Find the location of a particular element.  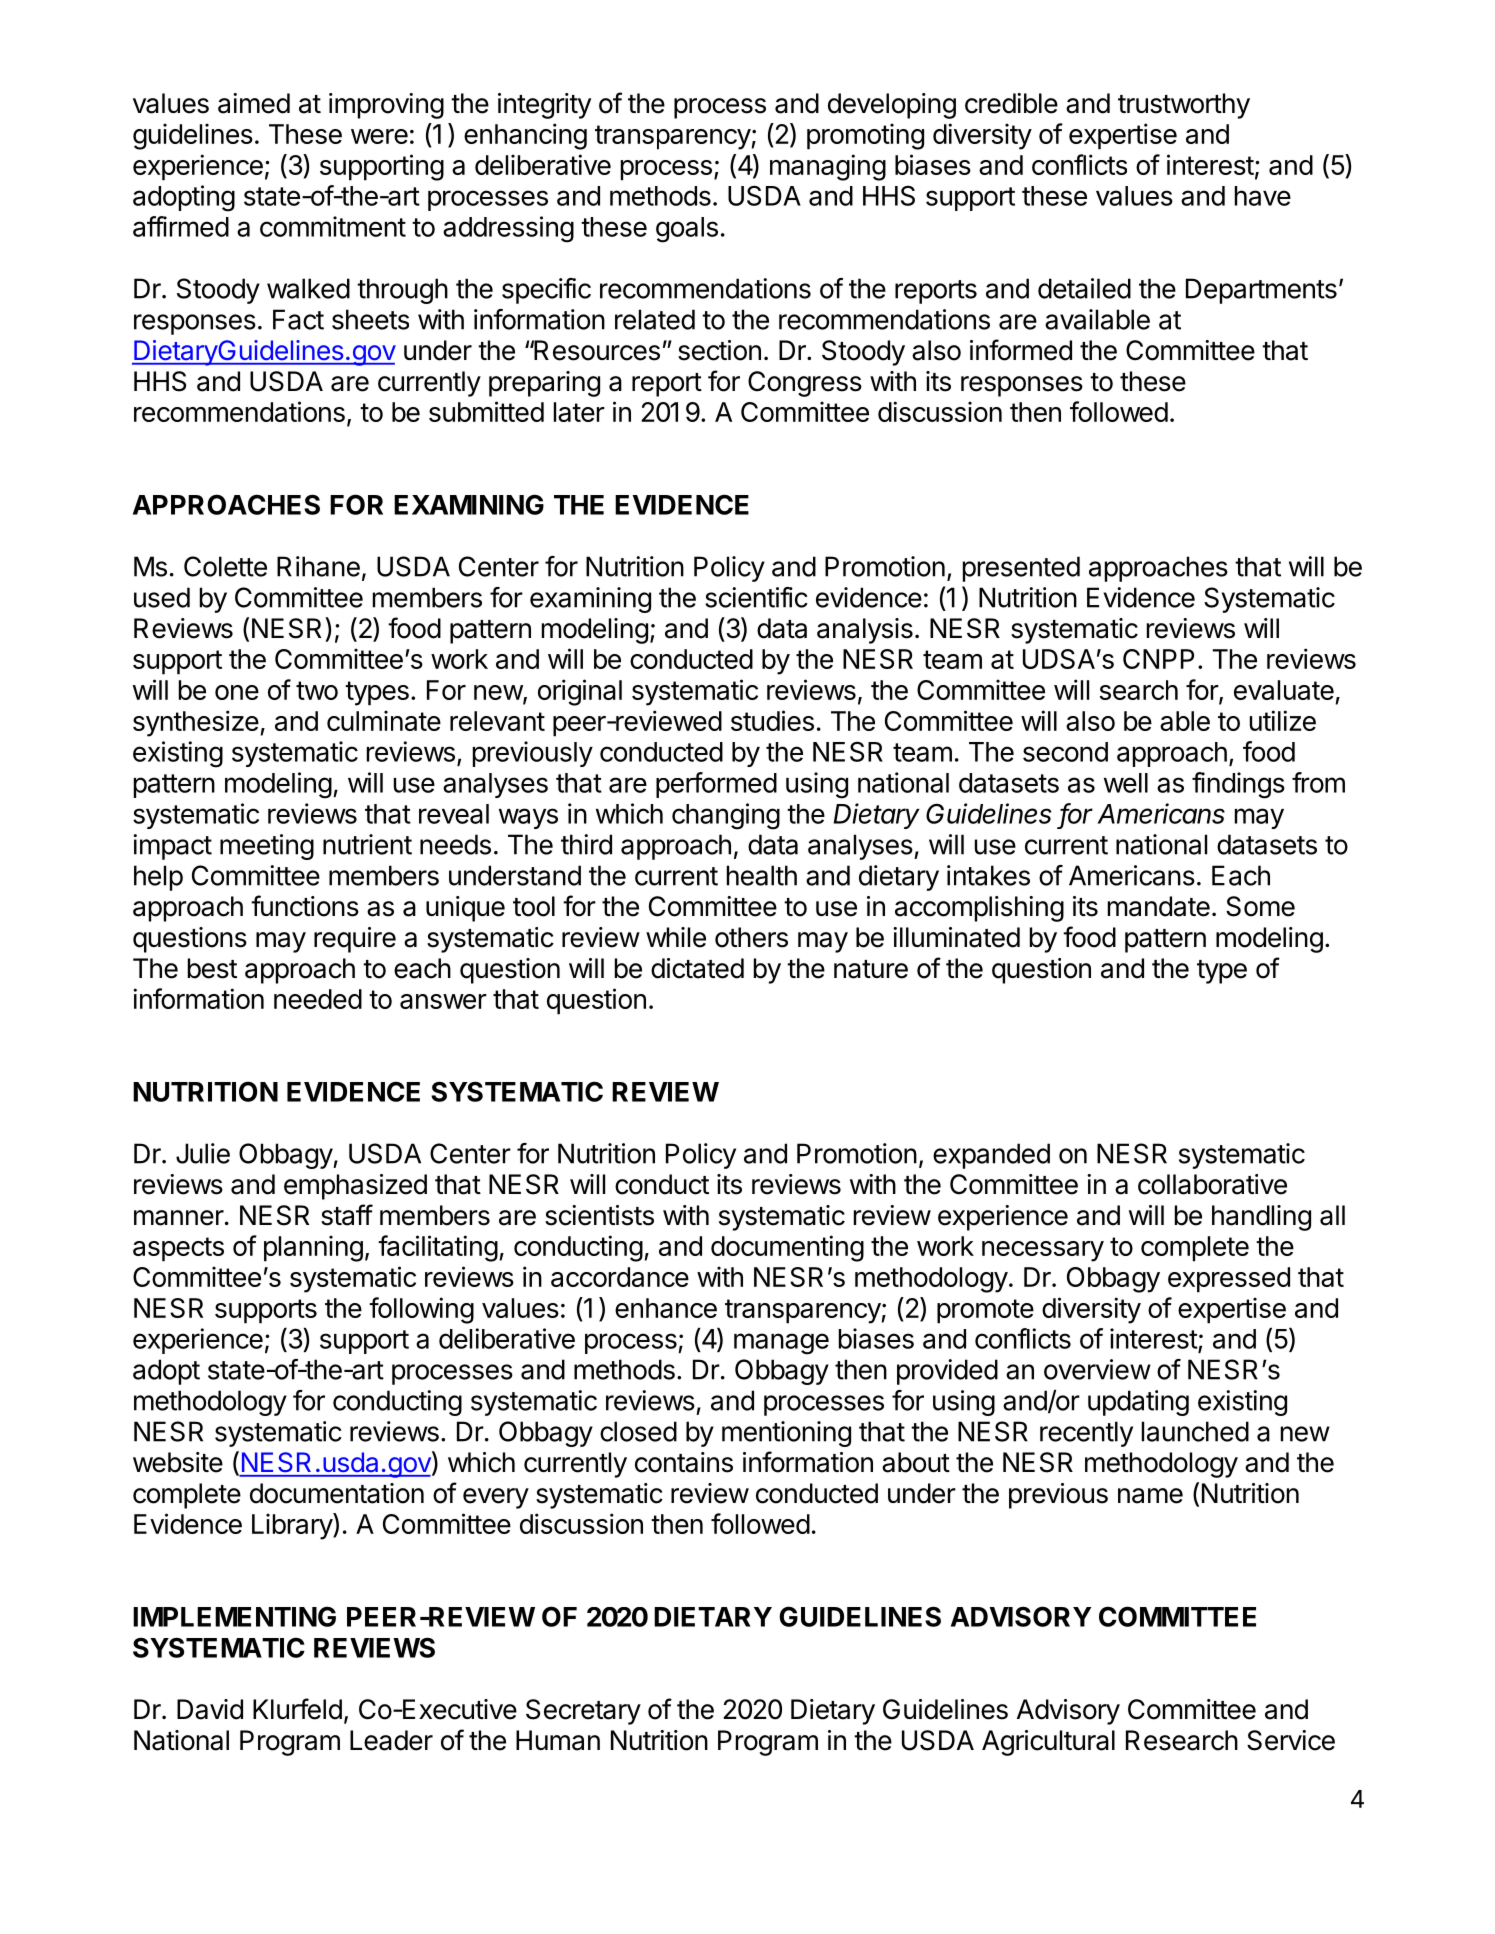

Service is located at coordinates (1291, 1740).
